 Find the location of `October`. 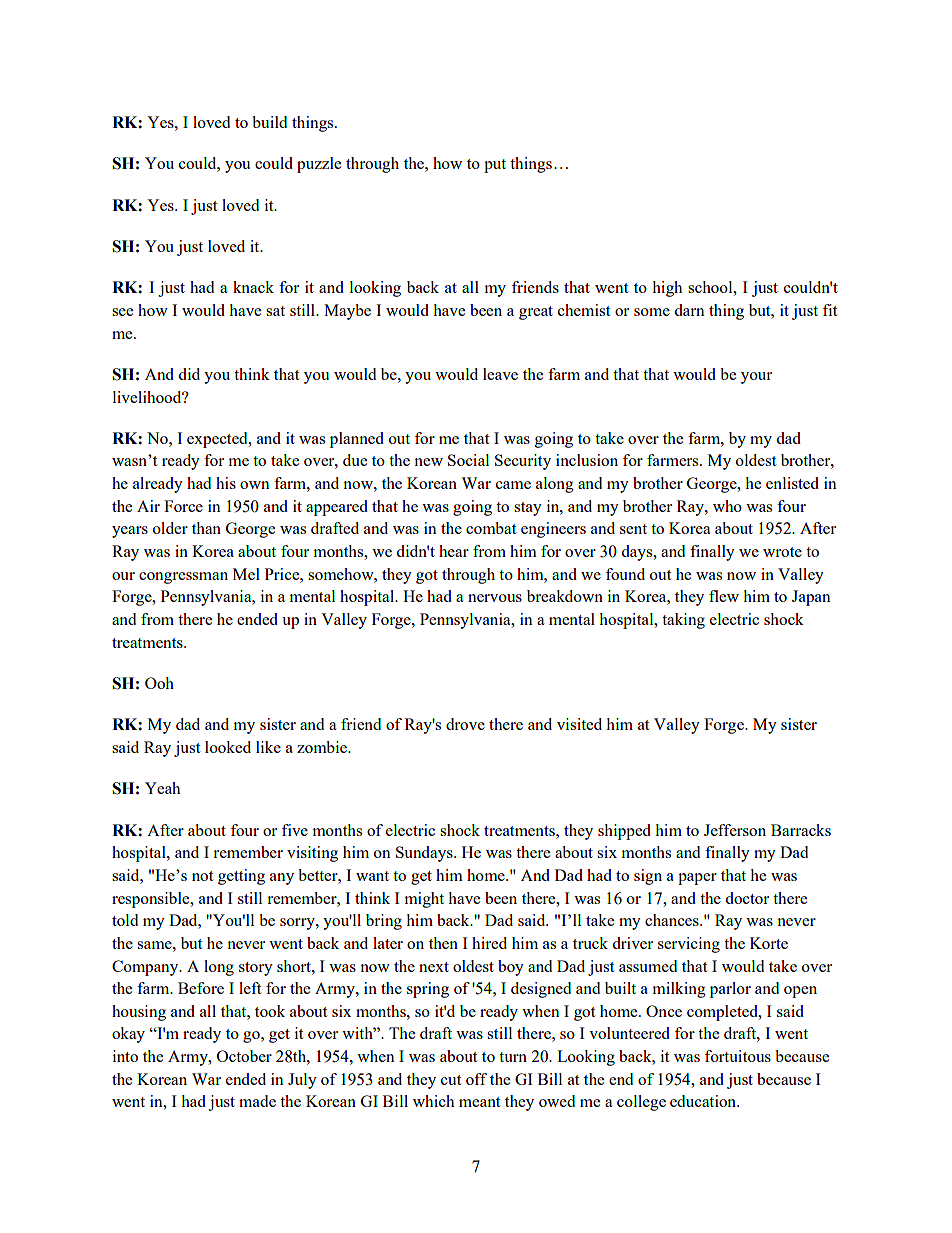

October is located at coordinates (244, 1056).
